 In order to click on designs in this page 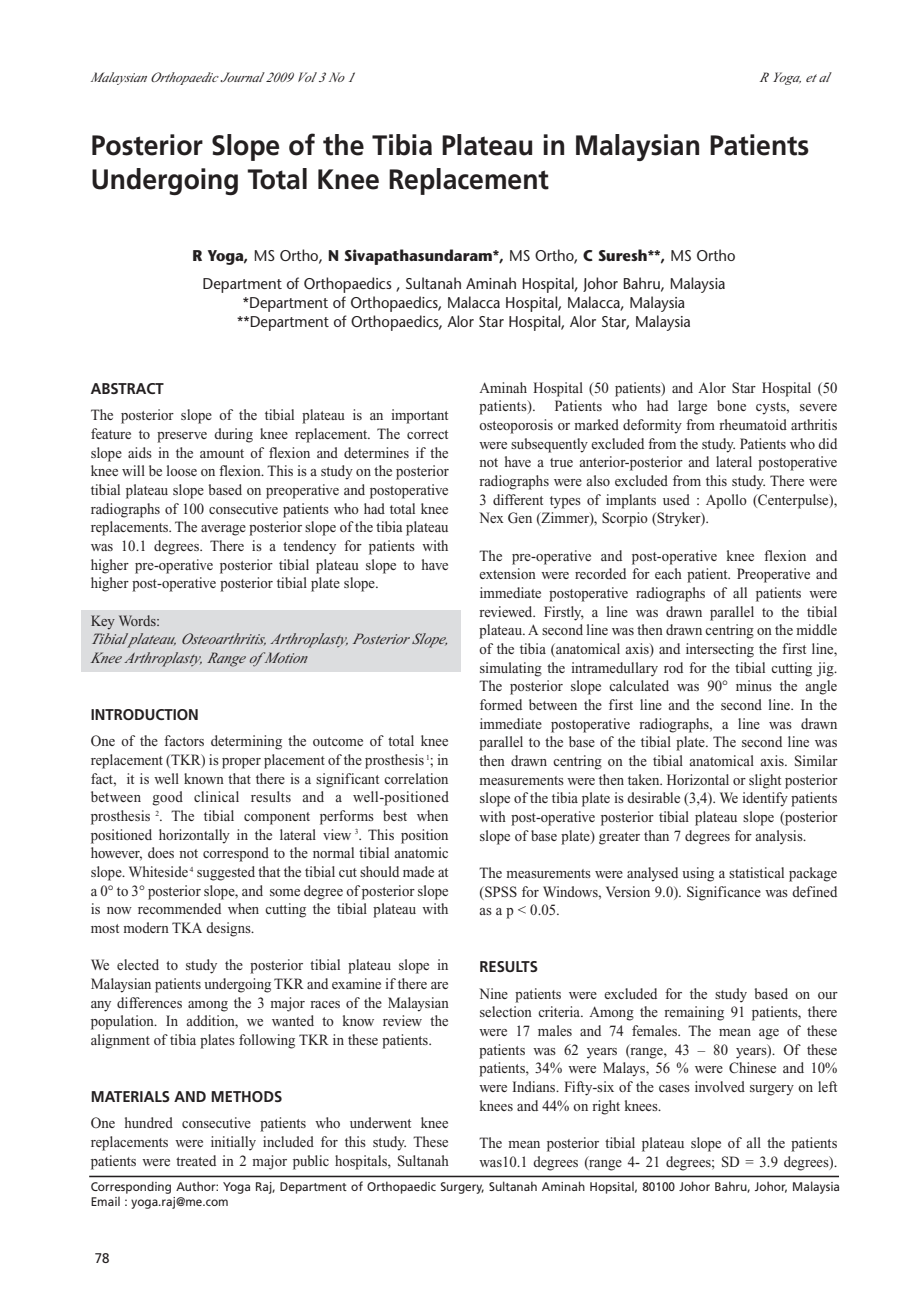, I will do `click(229, 929)`.
